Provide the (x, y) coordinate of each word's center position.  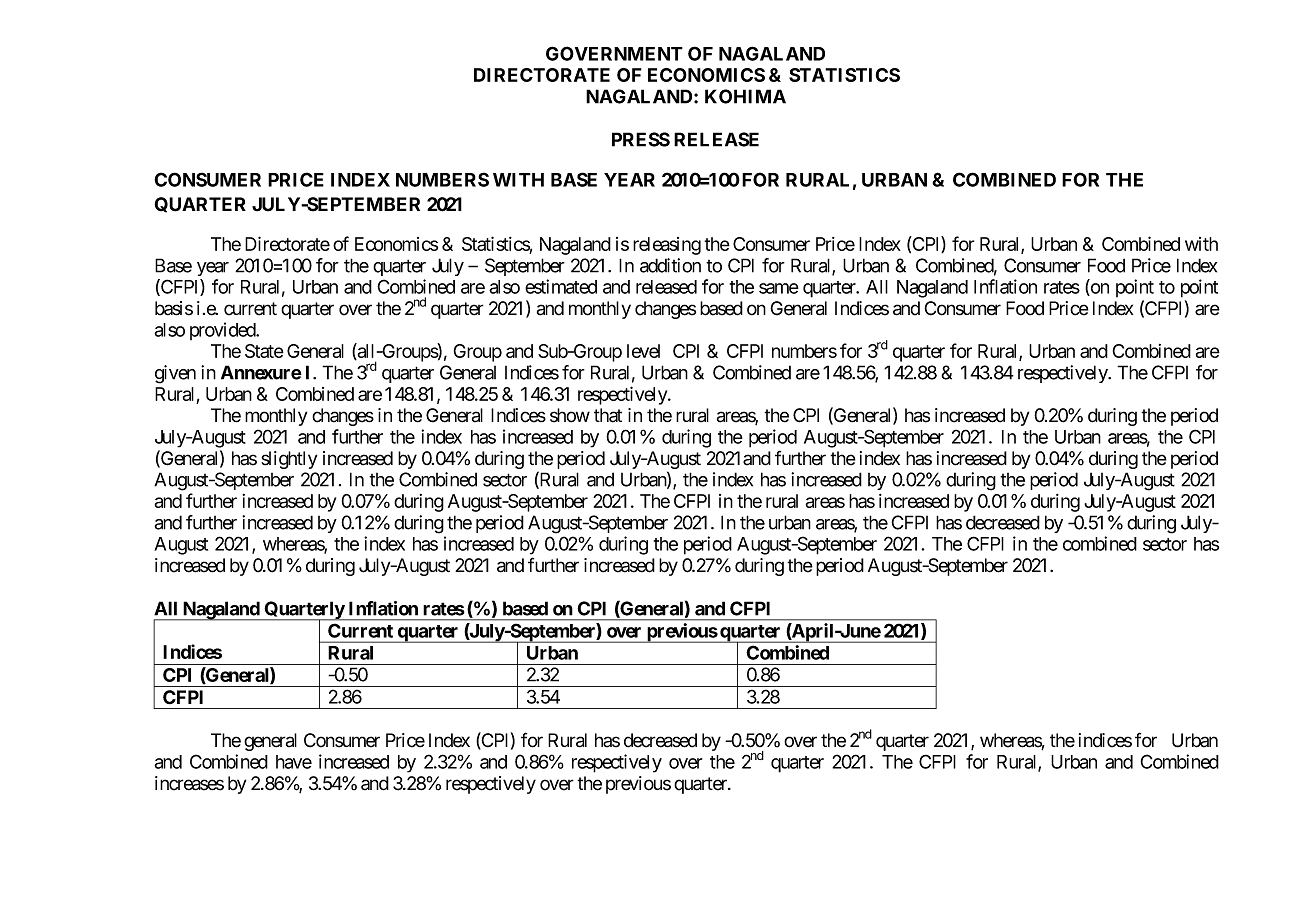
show (570, 415)
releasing (667, 246)
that (608, 415)
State (264, 351)
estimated (561, 286)
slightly (289, 460)
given (175, 374)
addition (670, 265)
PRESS (641, 139)
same (779, 288)
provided (223, 331)
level (643, 351)
